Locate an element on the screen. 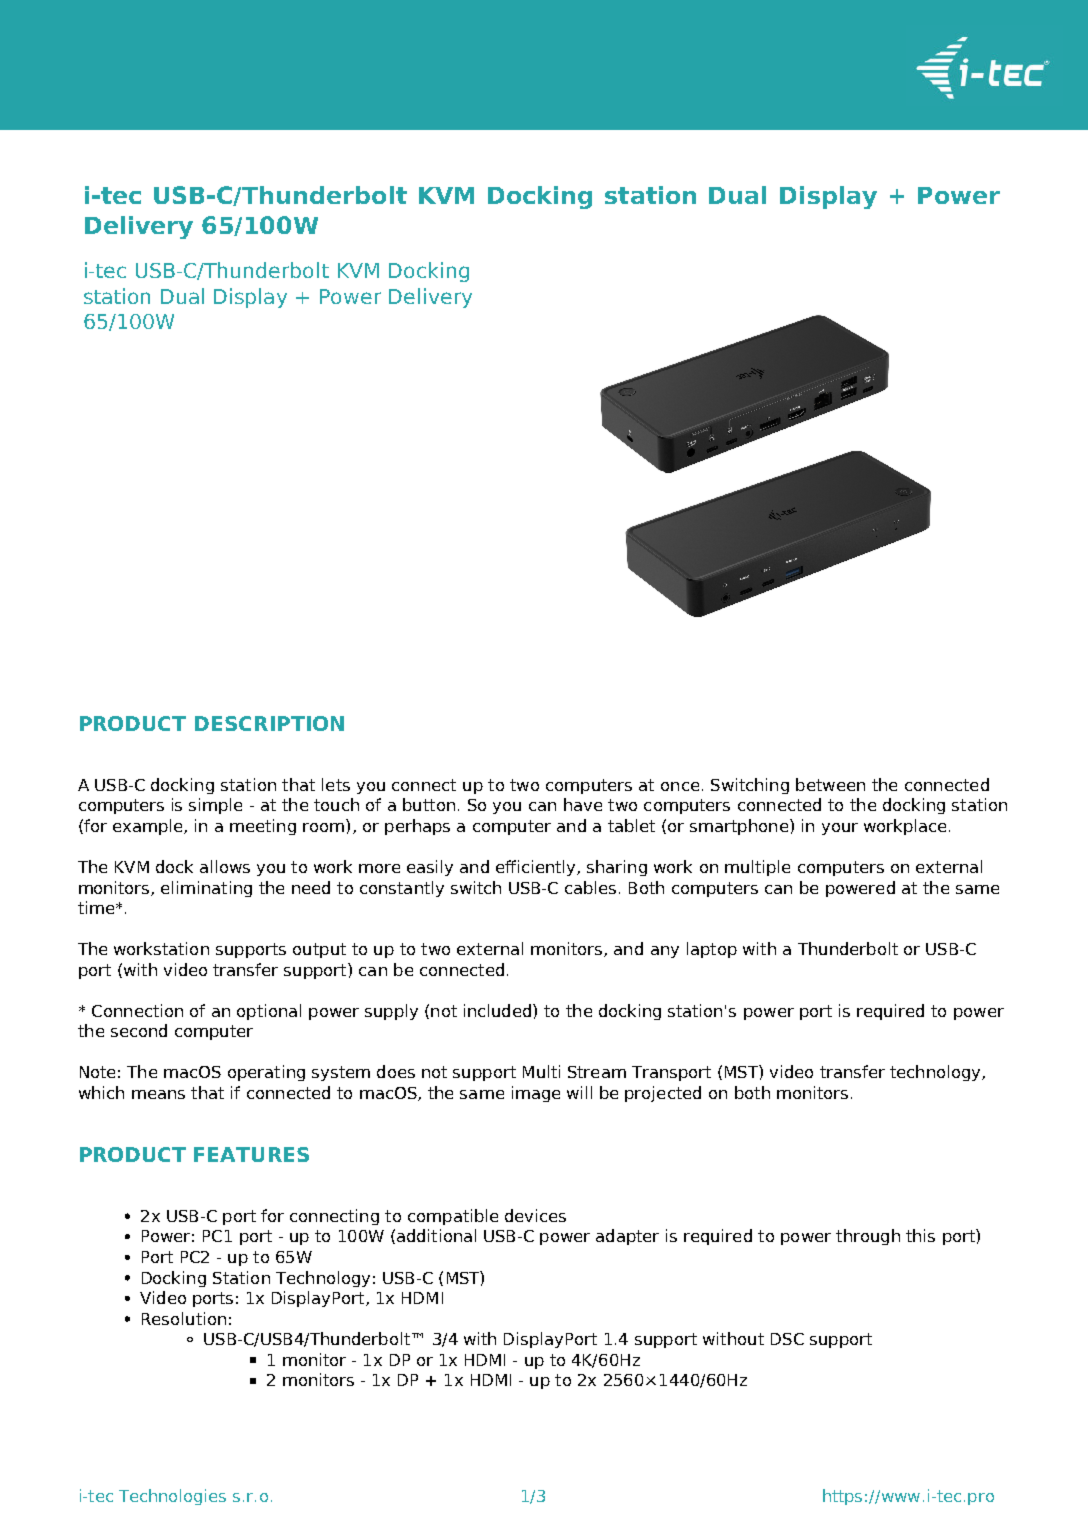 This screenshot has width=1088, height=1538. this is located at coordinates (920, 1235).
